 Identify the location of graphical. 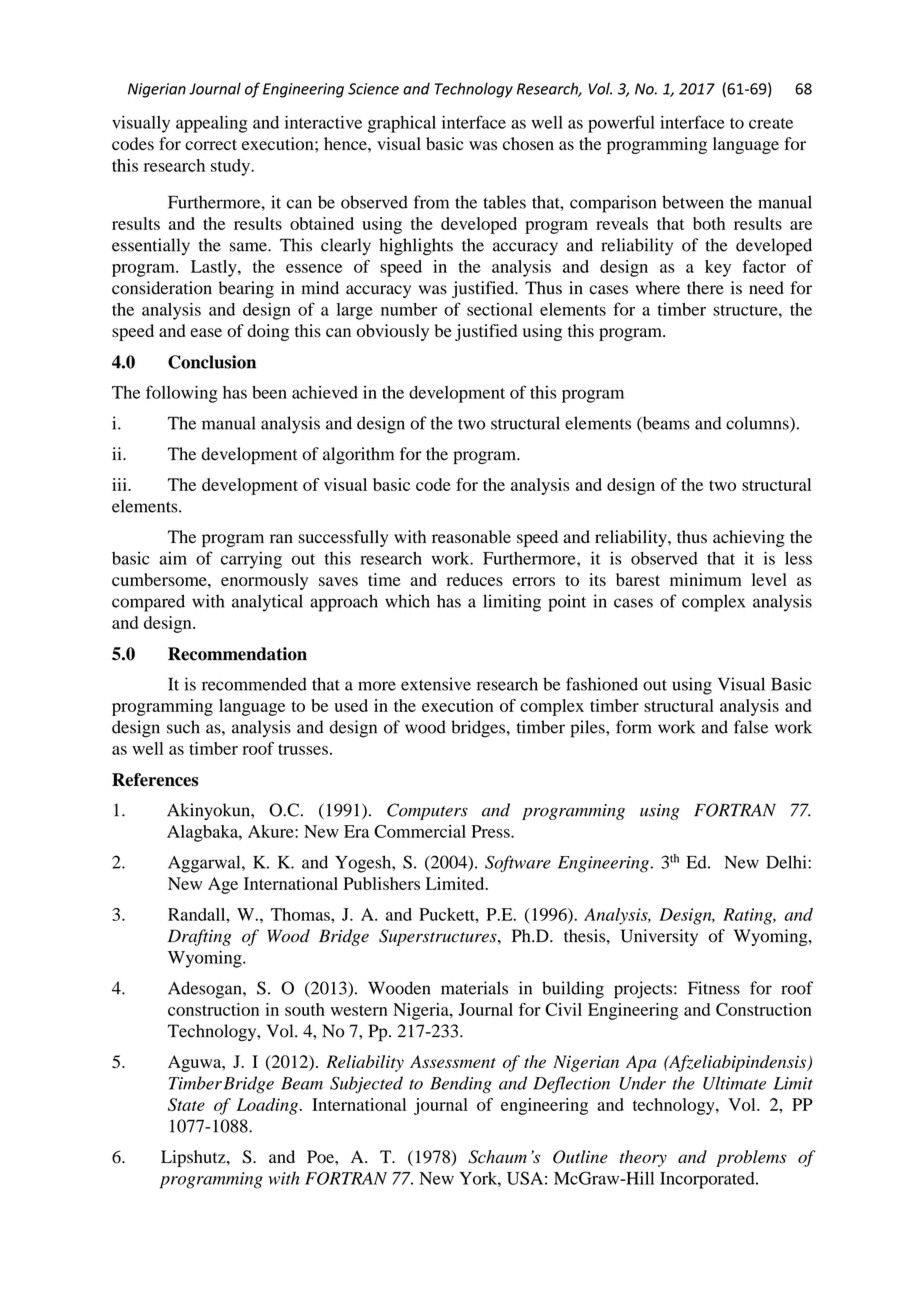
(402, 124).
